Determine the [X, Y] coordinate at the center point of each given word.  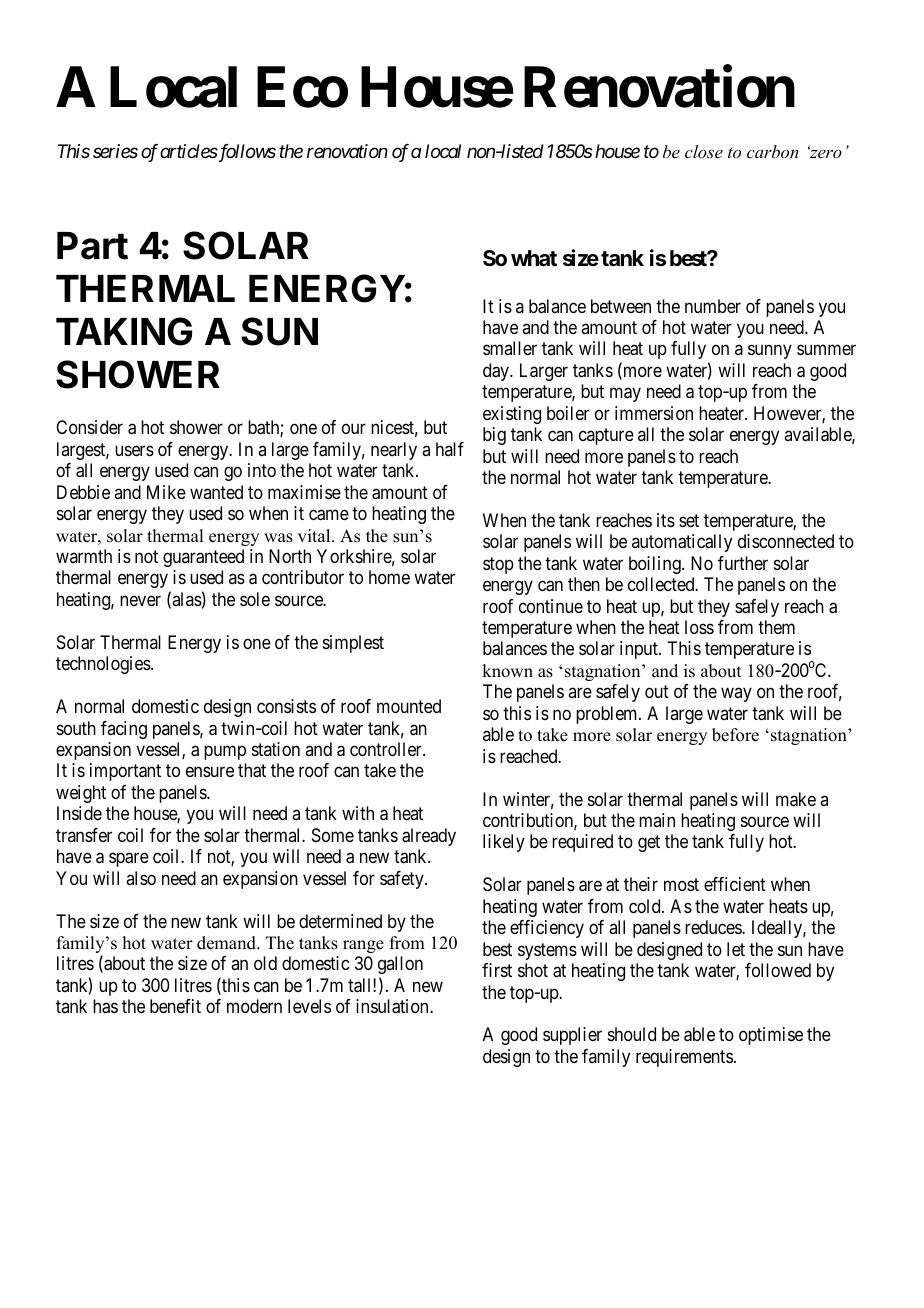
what [534, 258]
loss [699, 627]
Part [92, 246]
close [704, 151]
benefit [175, 1006]
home [389, 577]
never [140, 600]
